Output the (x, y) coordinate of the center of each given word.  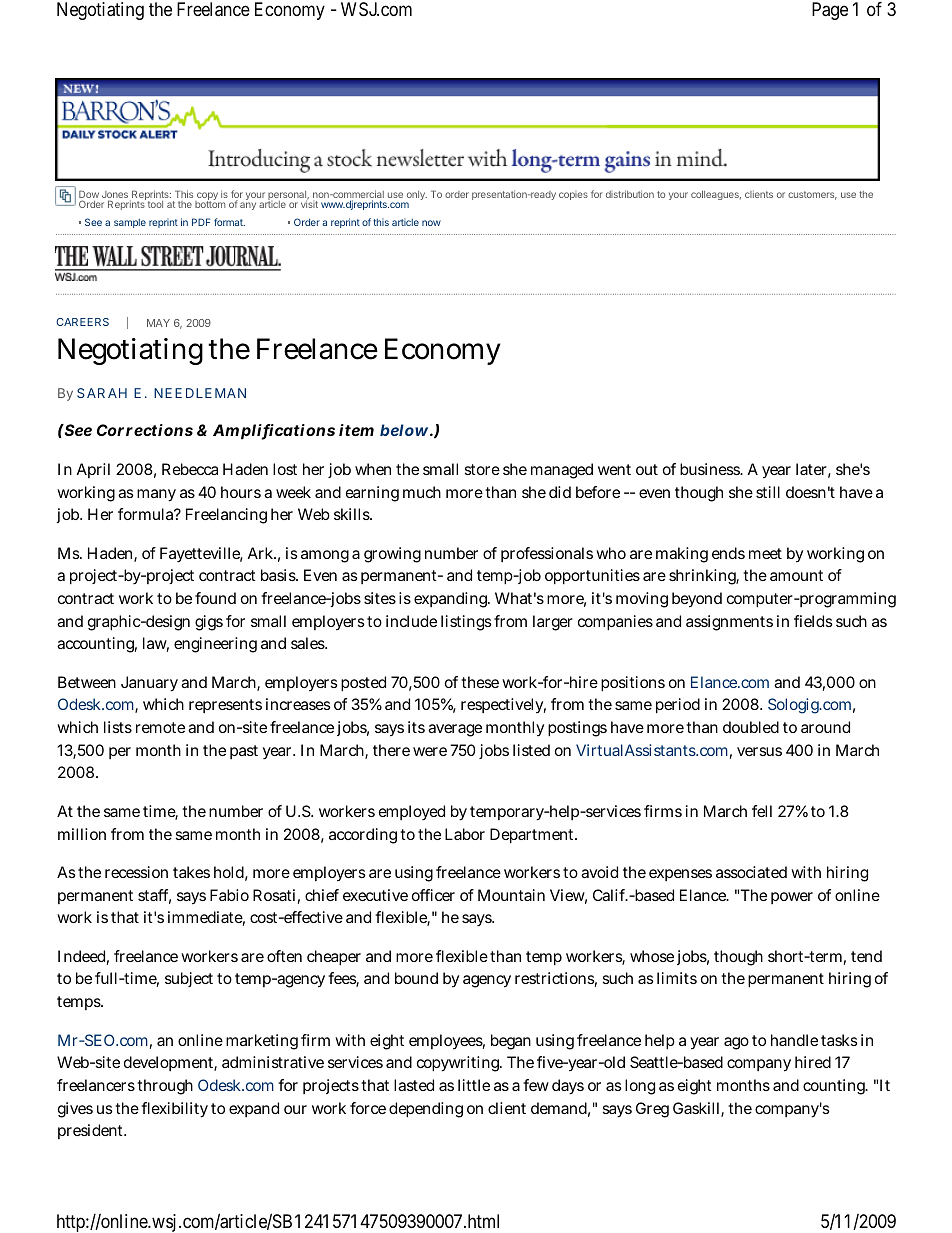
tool (155, 204)
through (165, 1087)
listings (466, 623)
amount (796, 575)
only (415, 197)
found (215, 598)
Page (830, 11)
